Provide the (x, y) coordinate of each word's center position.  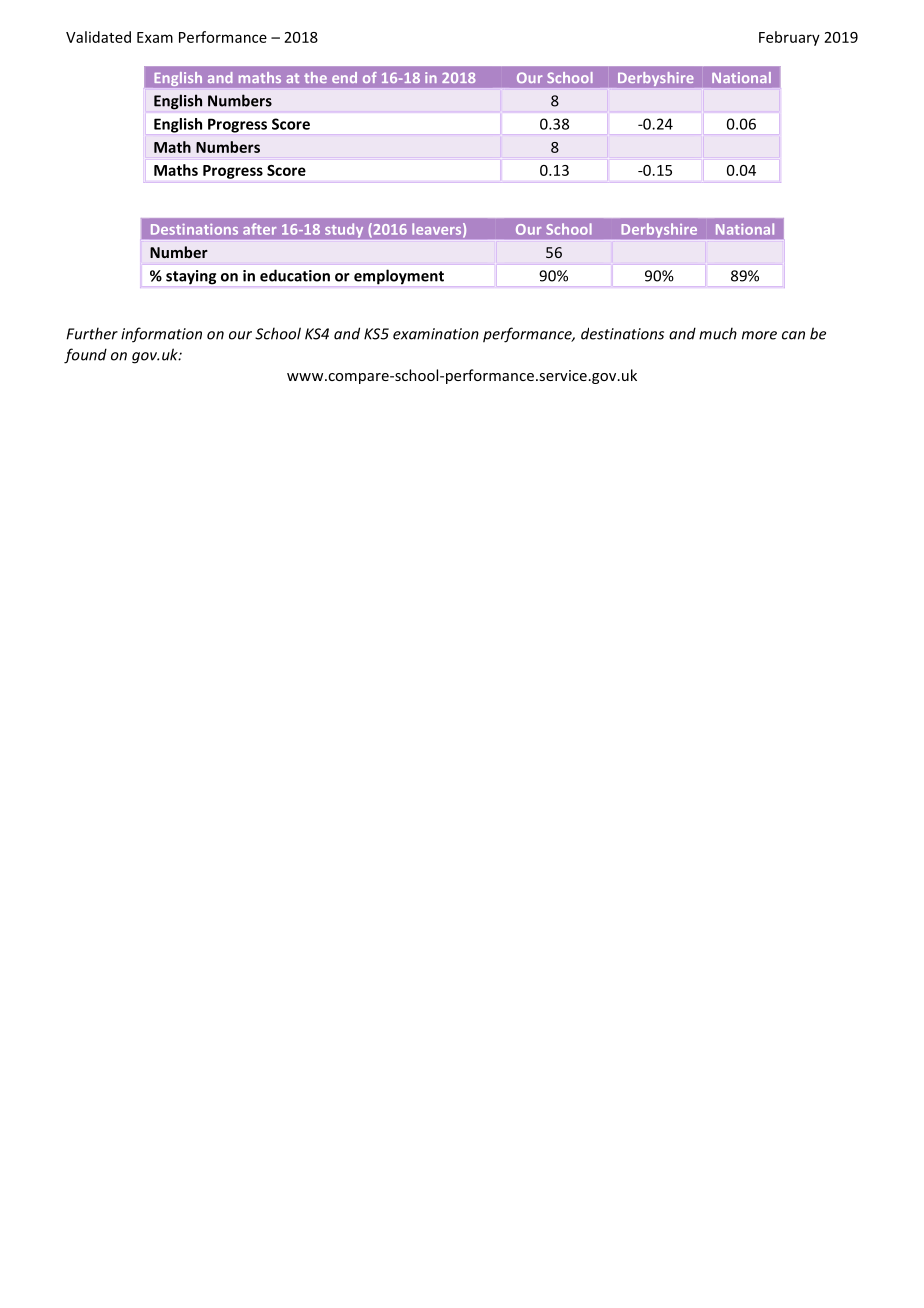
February (789, 38)
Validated (98, 37)
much (718, 333)
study (344, 230)
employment (399, 277)
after (259, 229)
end (344, 77)
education (295, 275)
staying (191, 277)
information (161, 335)
